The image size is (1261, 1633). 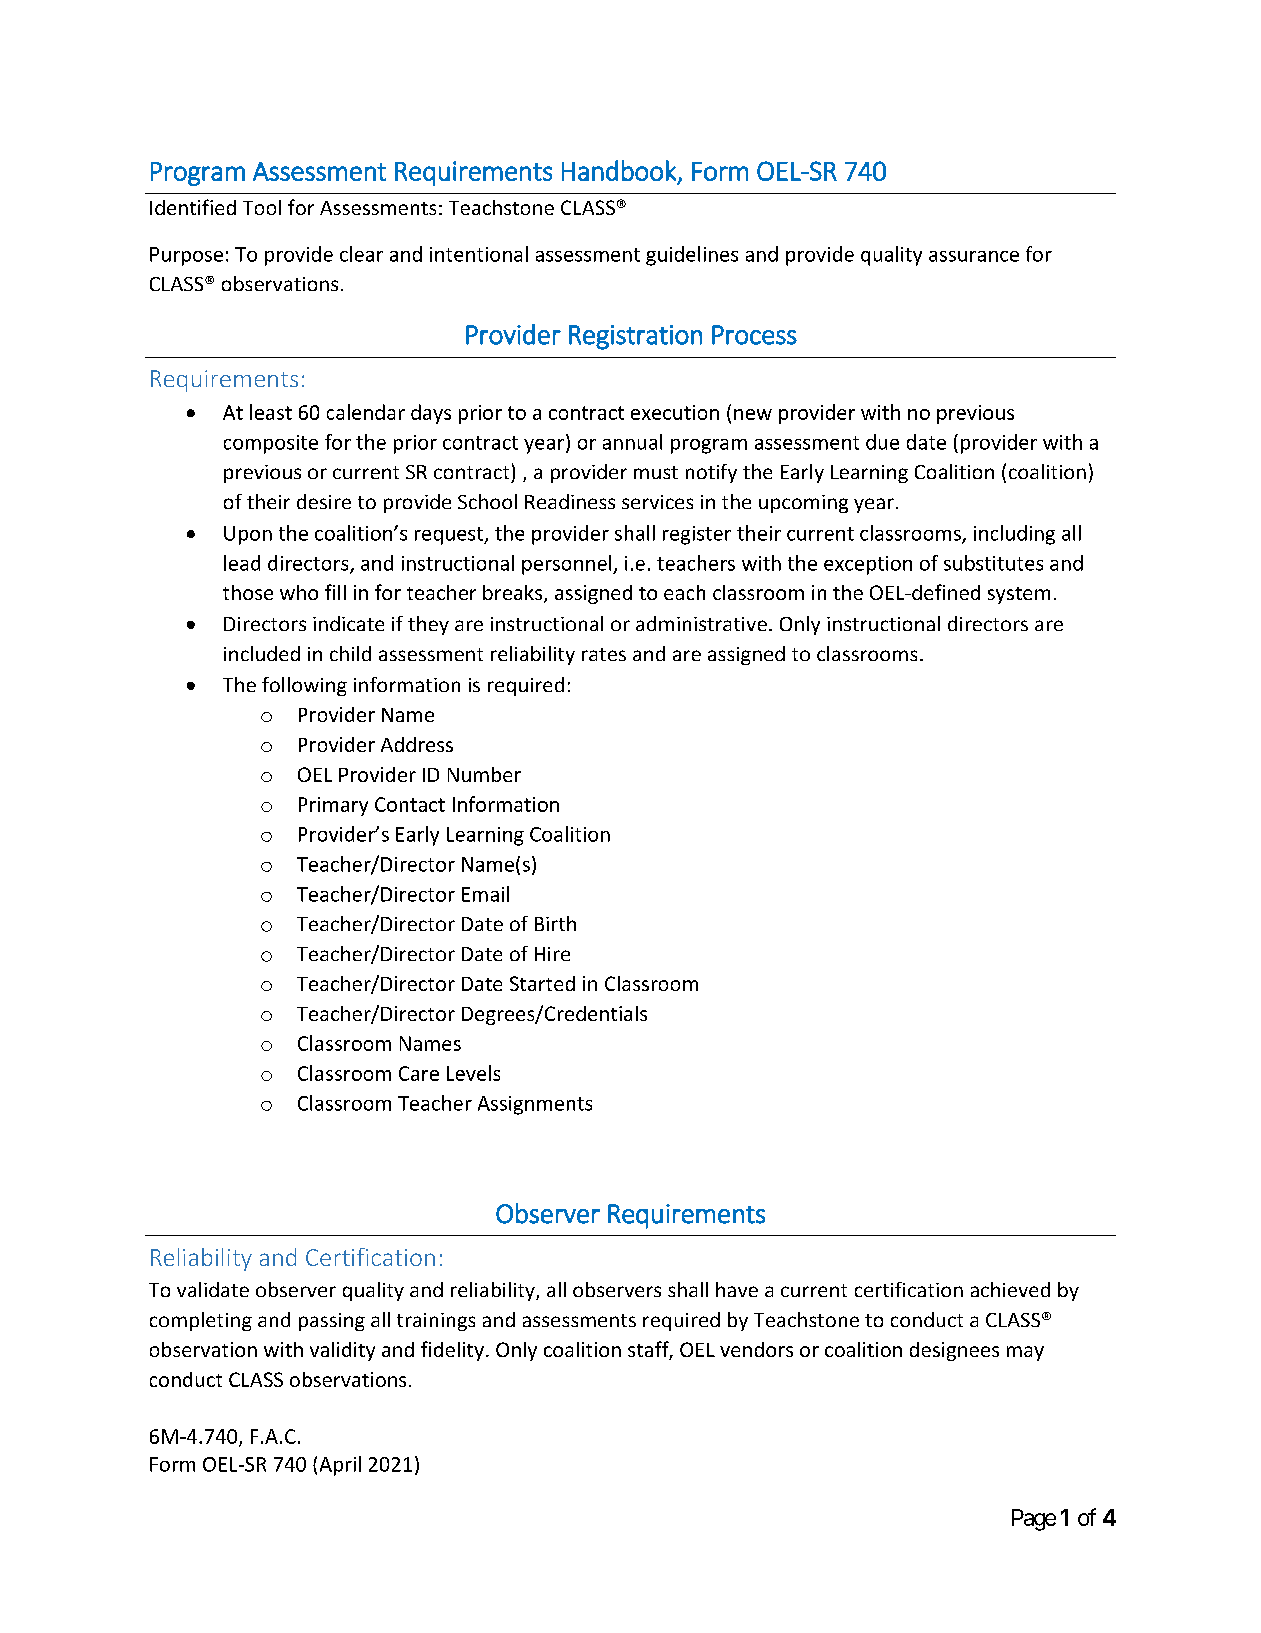 I want to click on April, so click(x=340, y=1466).
